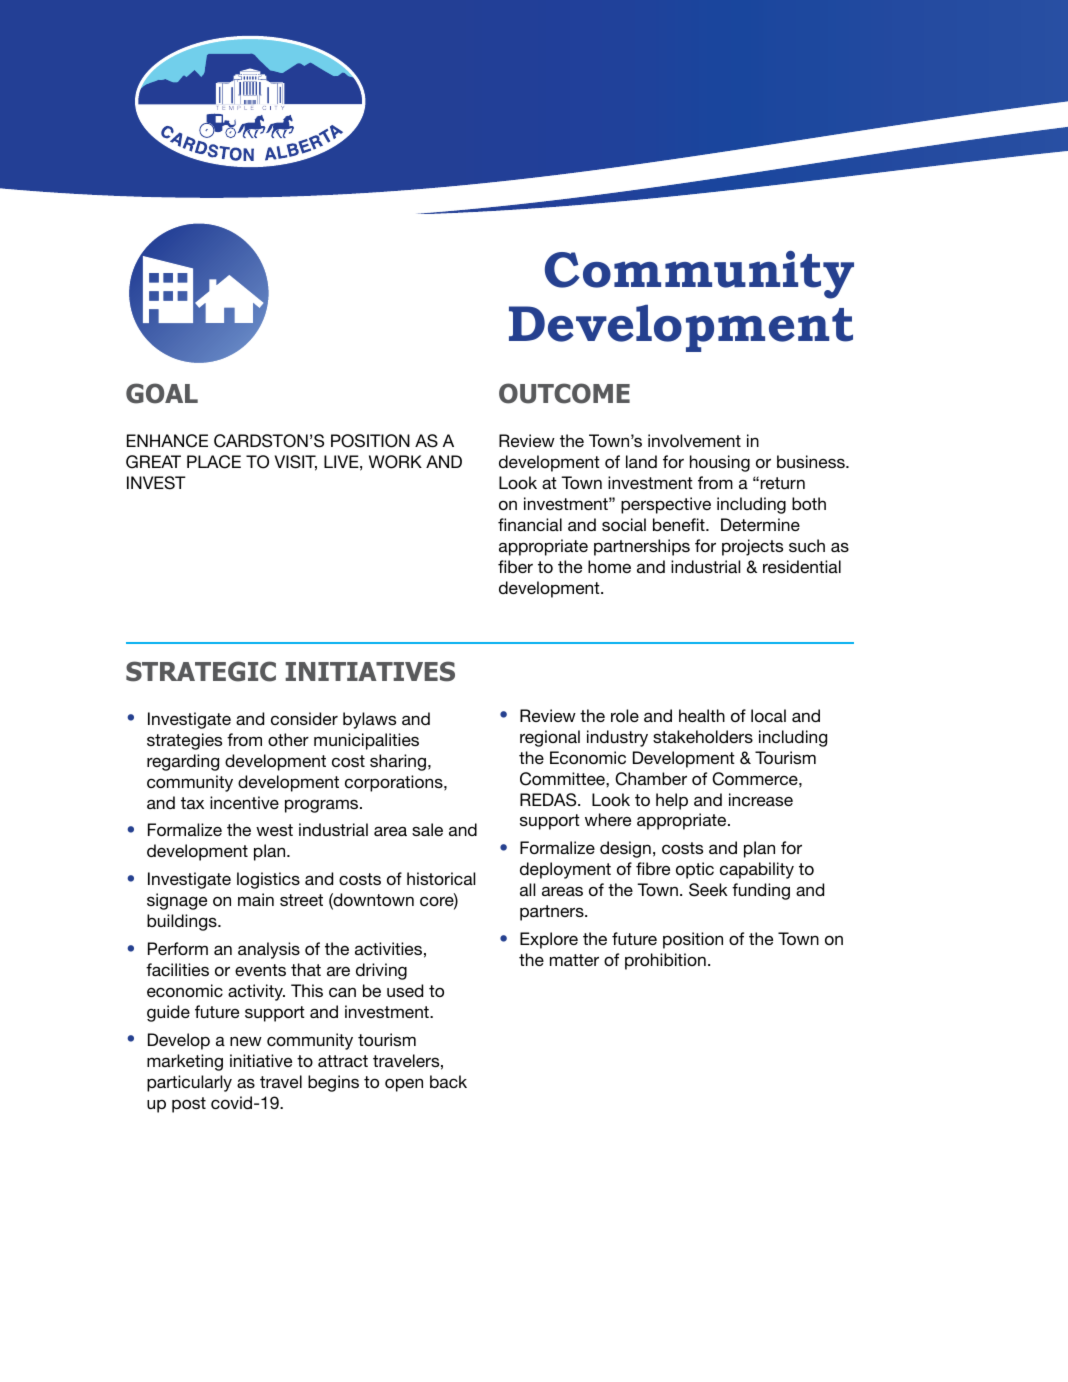 Image resolution: width=1068 pixels, height=1382 pixels. What do you see at coordinates (515, 566) in the document?
I see `fiber` at bounding box center [515, 566].
